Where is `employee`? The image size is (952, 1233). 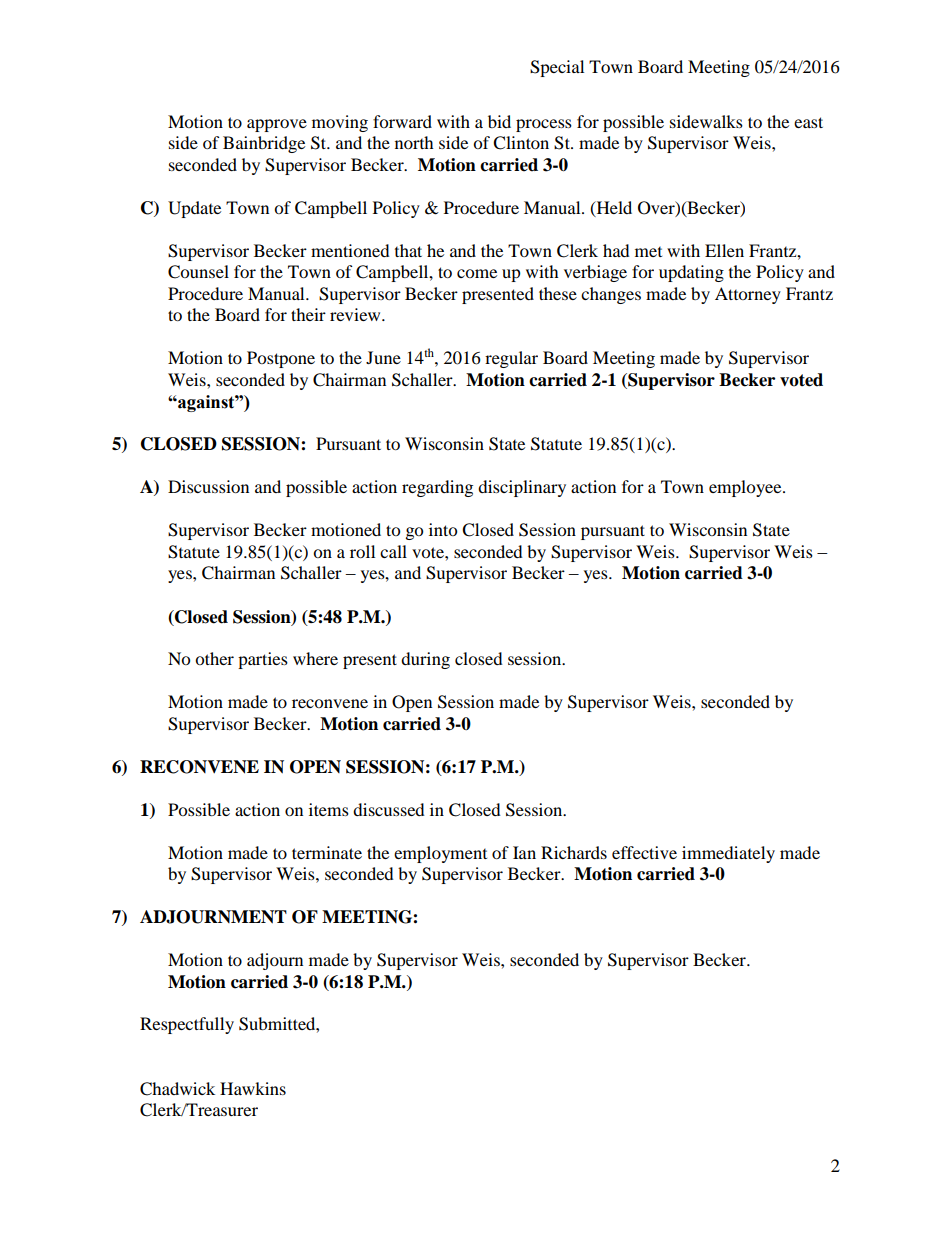
employee is located at coordinates (746, 488).
